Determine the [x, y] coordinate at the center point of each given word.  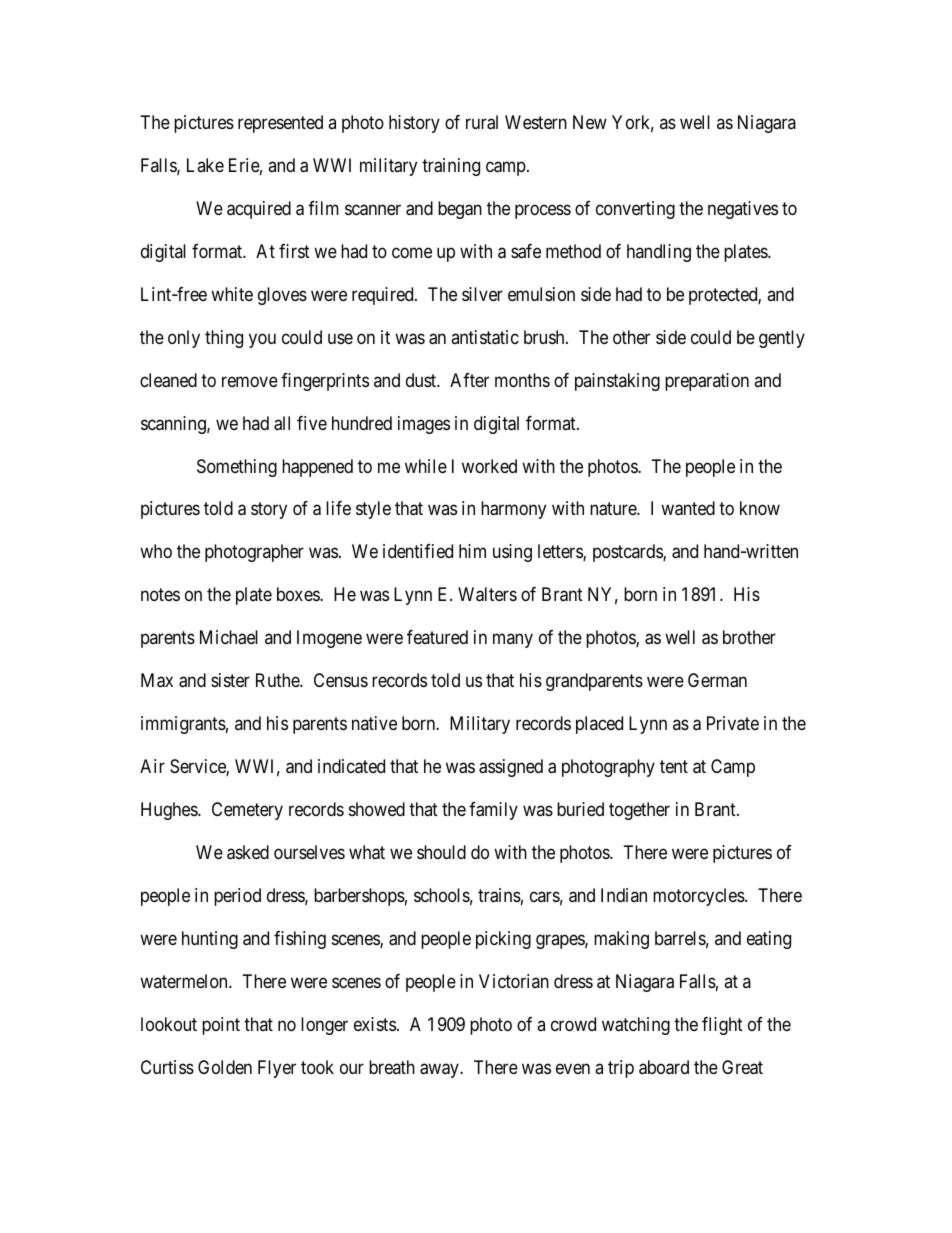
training [451, 167]
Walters [487, 594]
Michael [229, 637]
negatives [743, 210]
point [221, 1026]
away [440, 1070]
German [717, 680]
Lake [205, 165]
